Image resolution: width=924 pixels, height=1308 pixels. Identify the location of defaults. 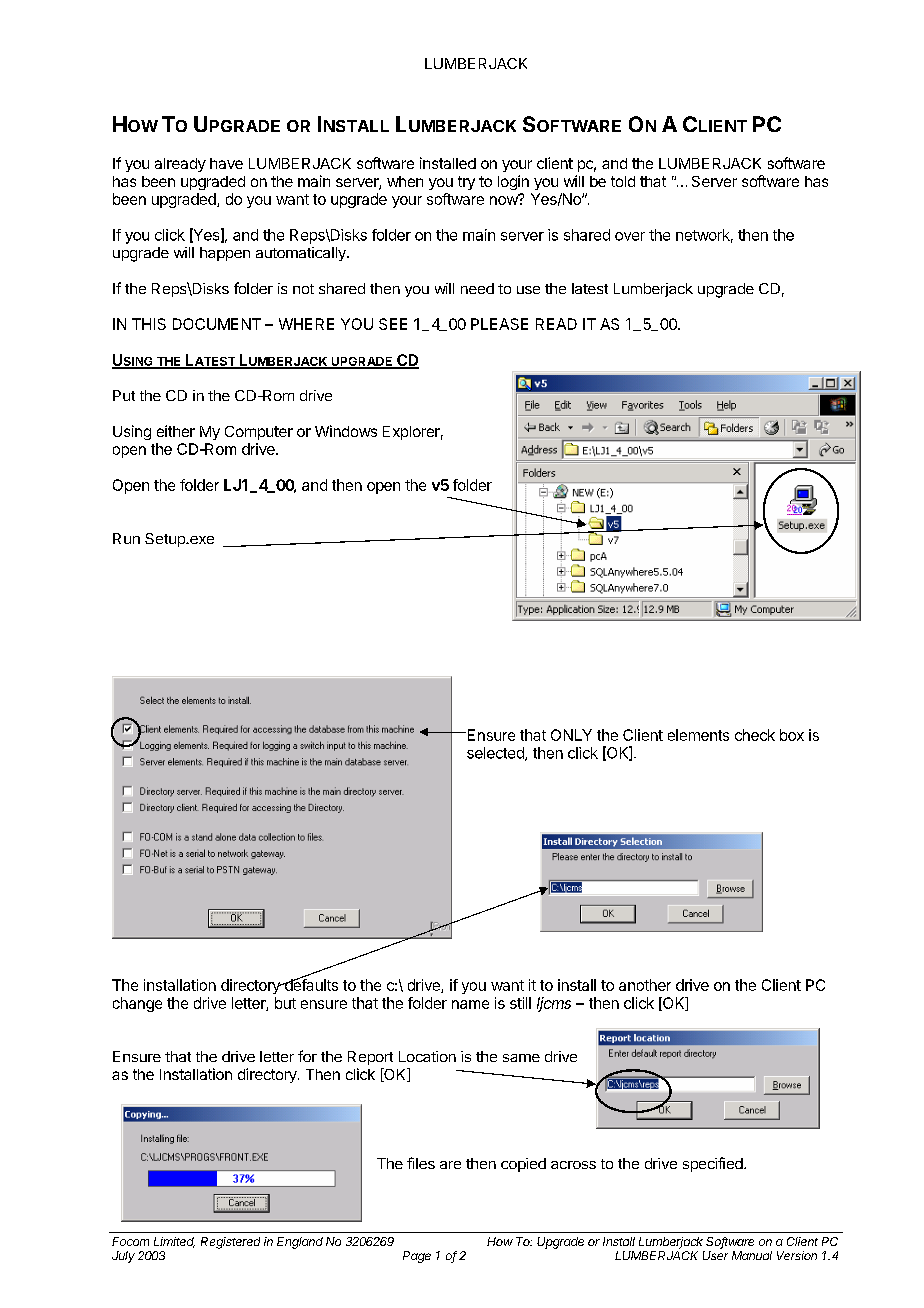
(310, 984).
